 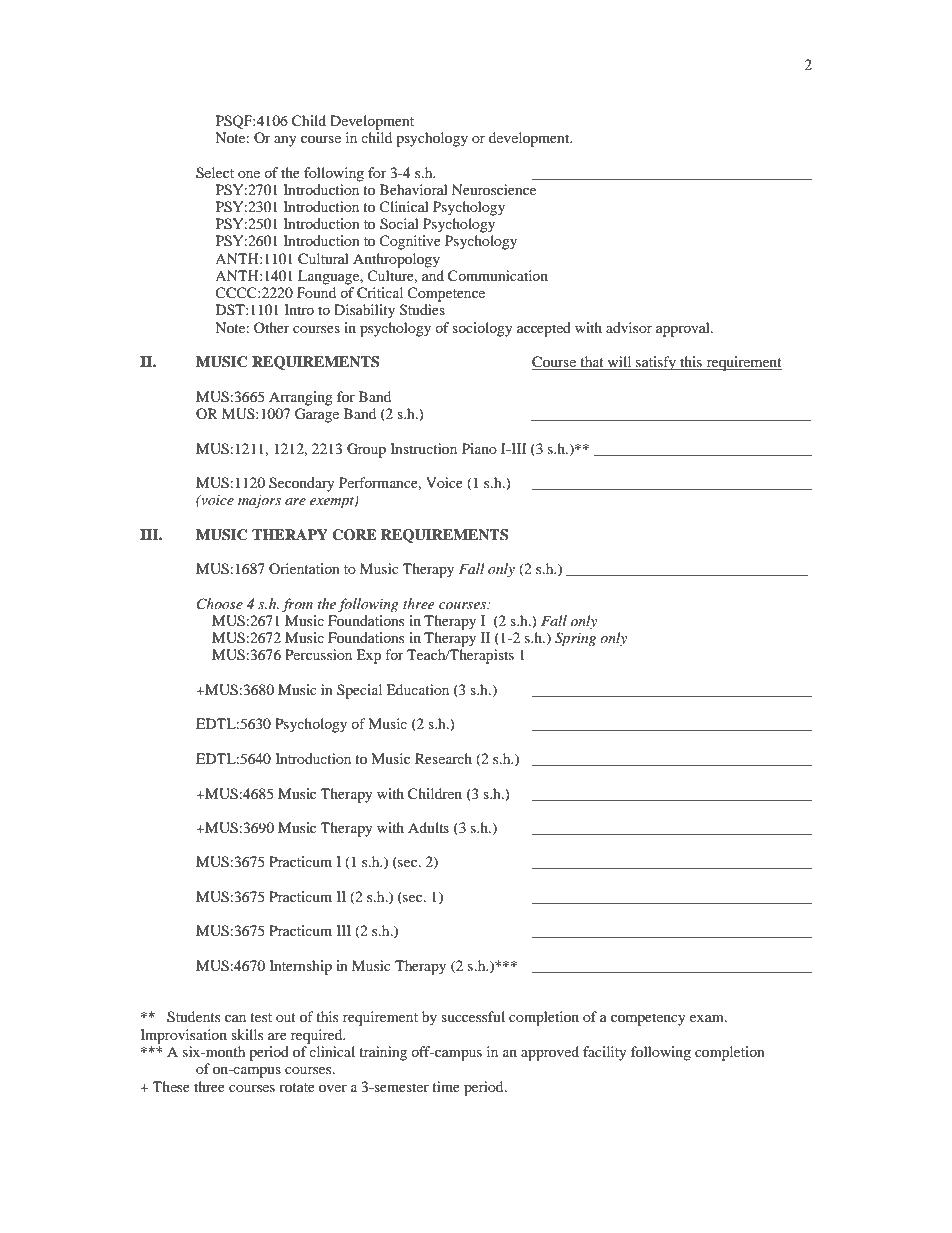 What do you see at coordinates (619, 363) in the image?
I see `will` at bounding box center [619, 363].
